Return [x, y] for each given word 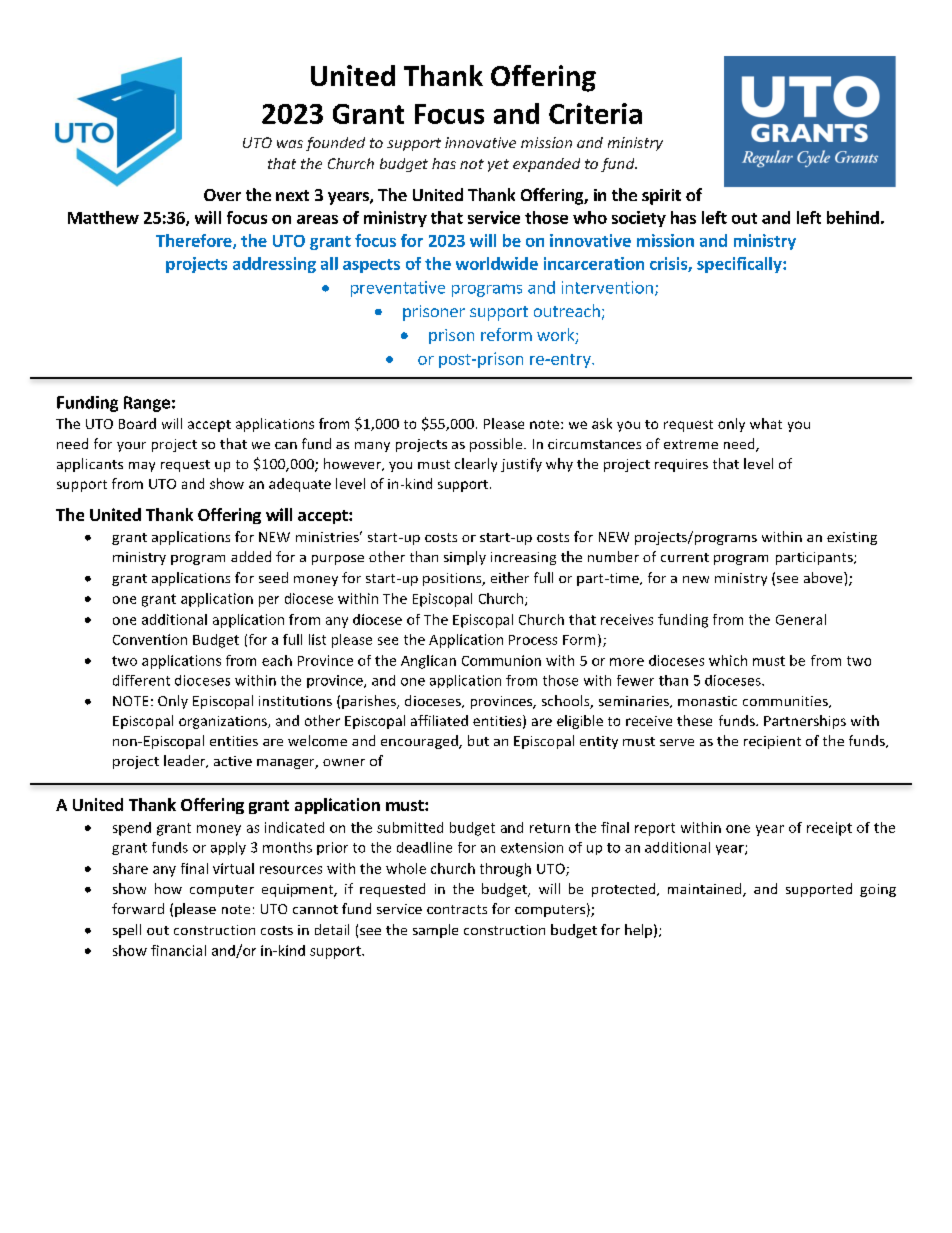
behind [853, 217]
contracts [457, 909]
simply [465, 558]
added [251, 556]
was [290, 144]
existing [852, 538]
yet [498, 165]
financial [178, 950]
